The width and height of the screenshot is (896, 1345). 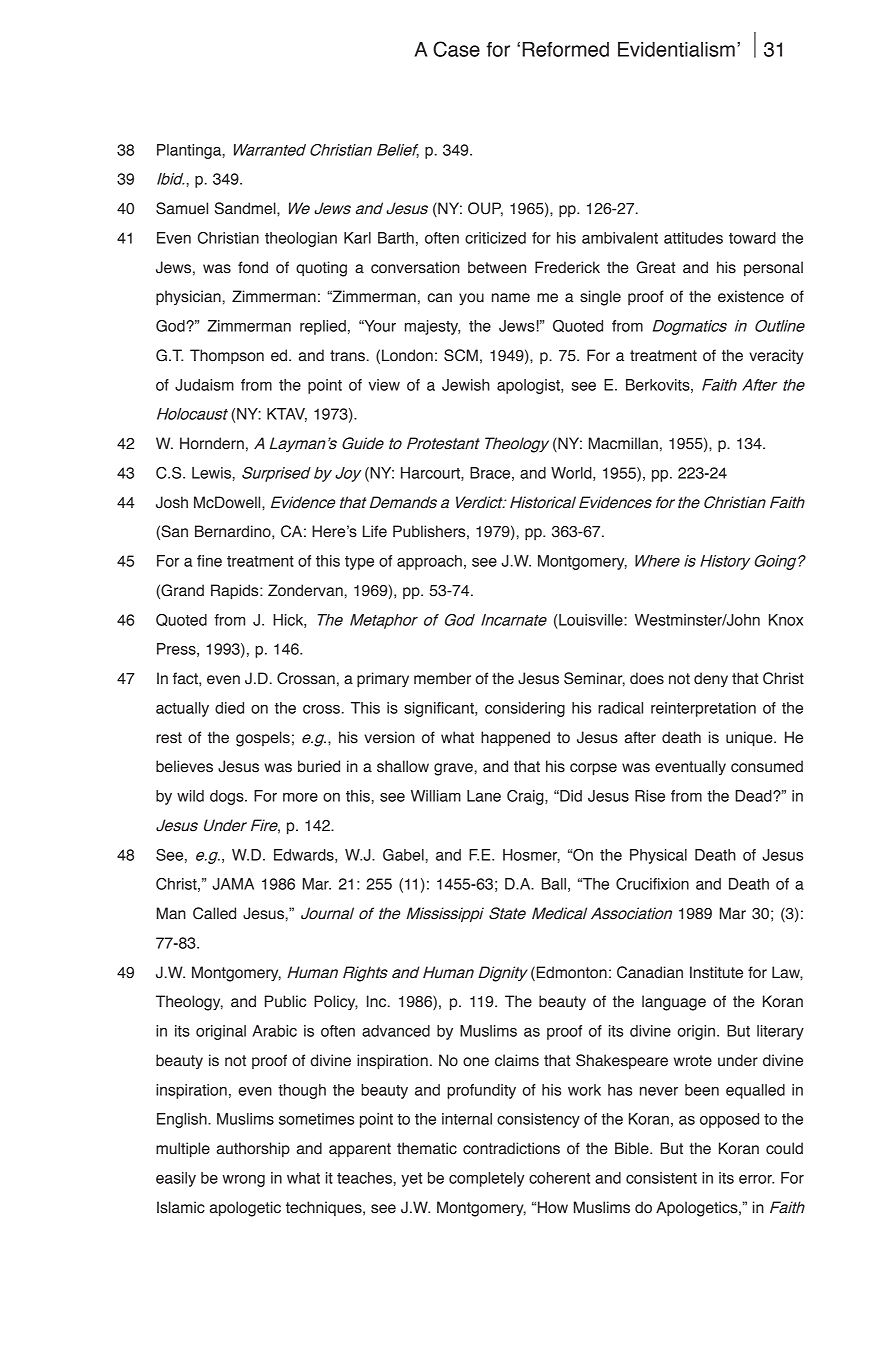 I want to click on deny, so click(x=711, y=679).
